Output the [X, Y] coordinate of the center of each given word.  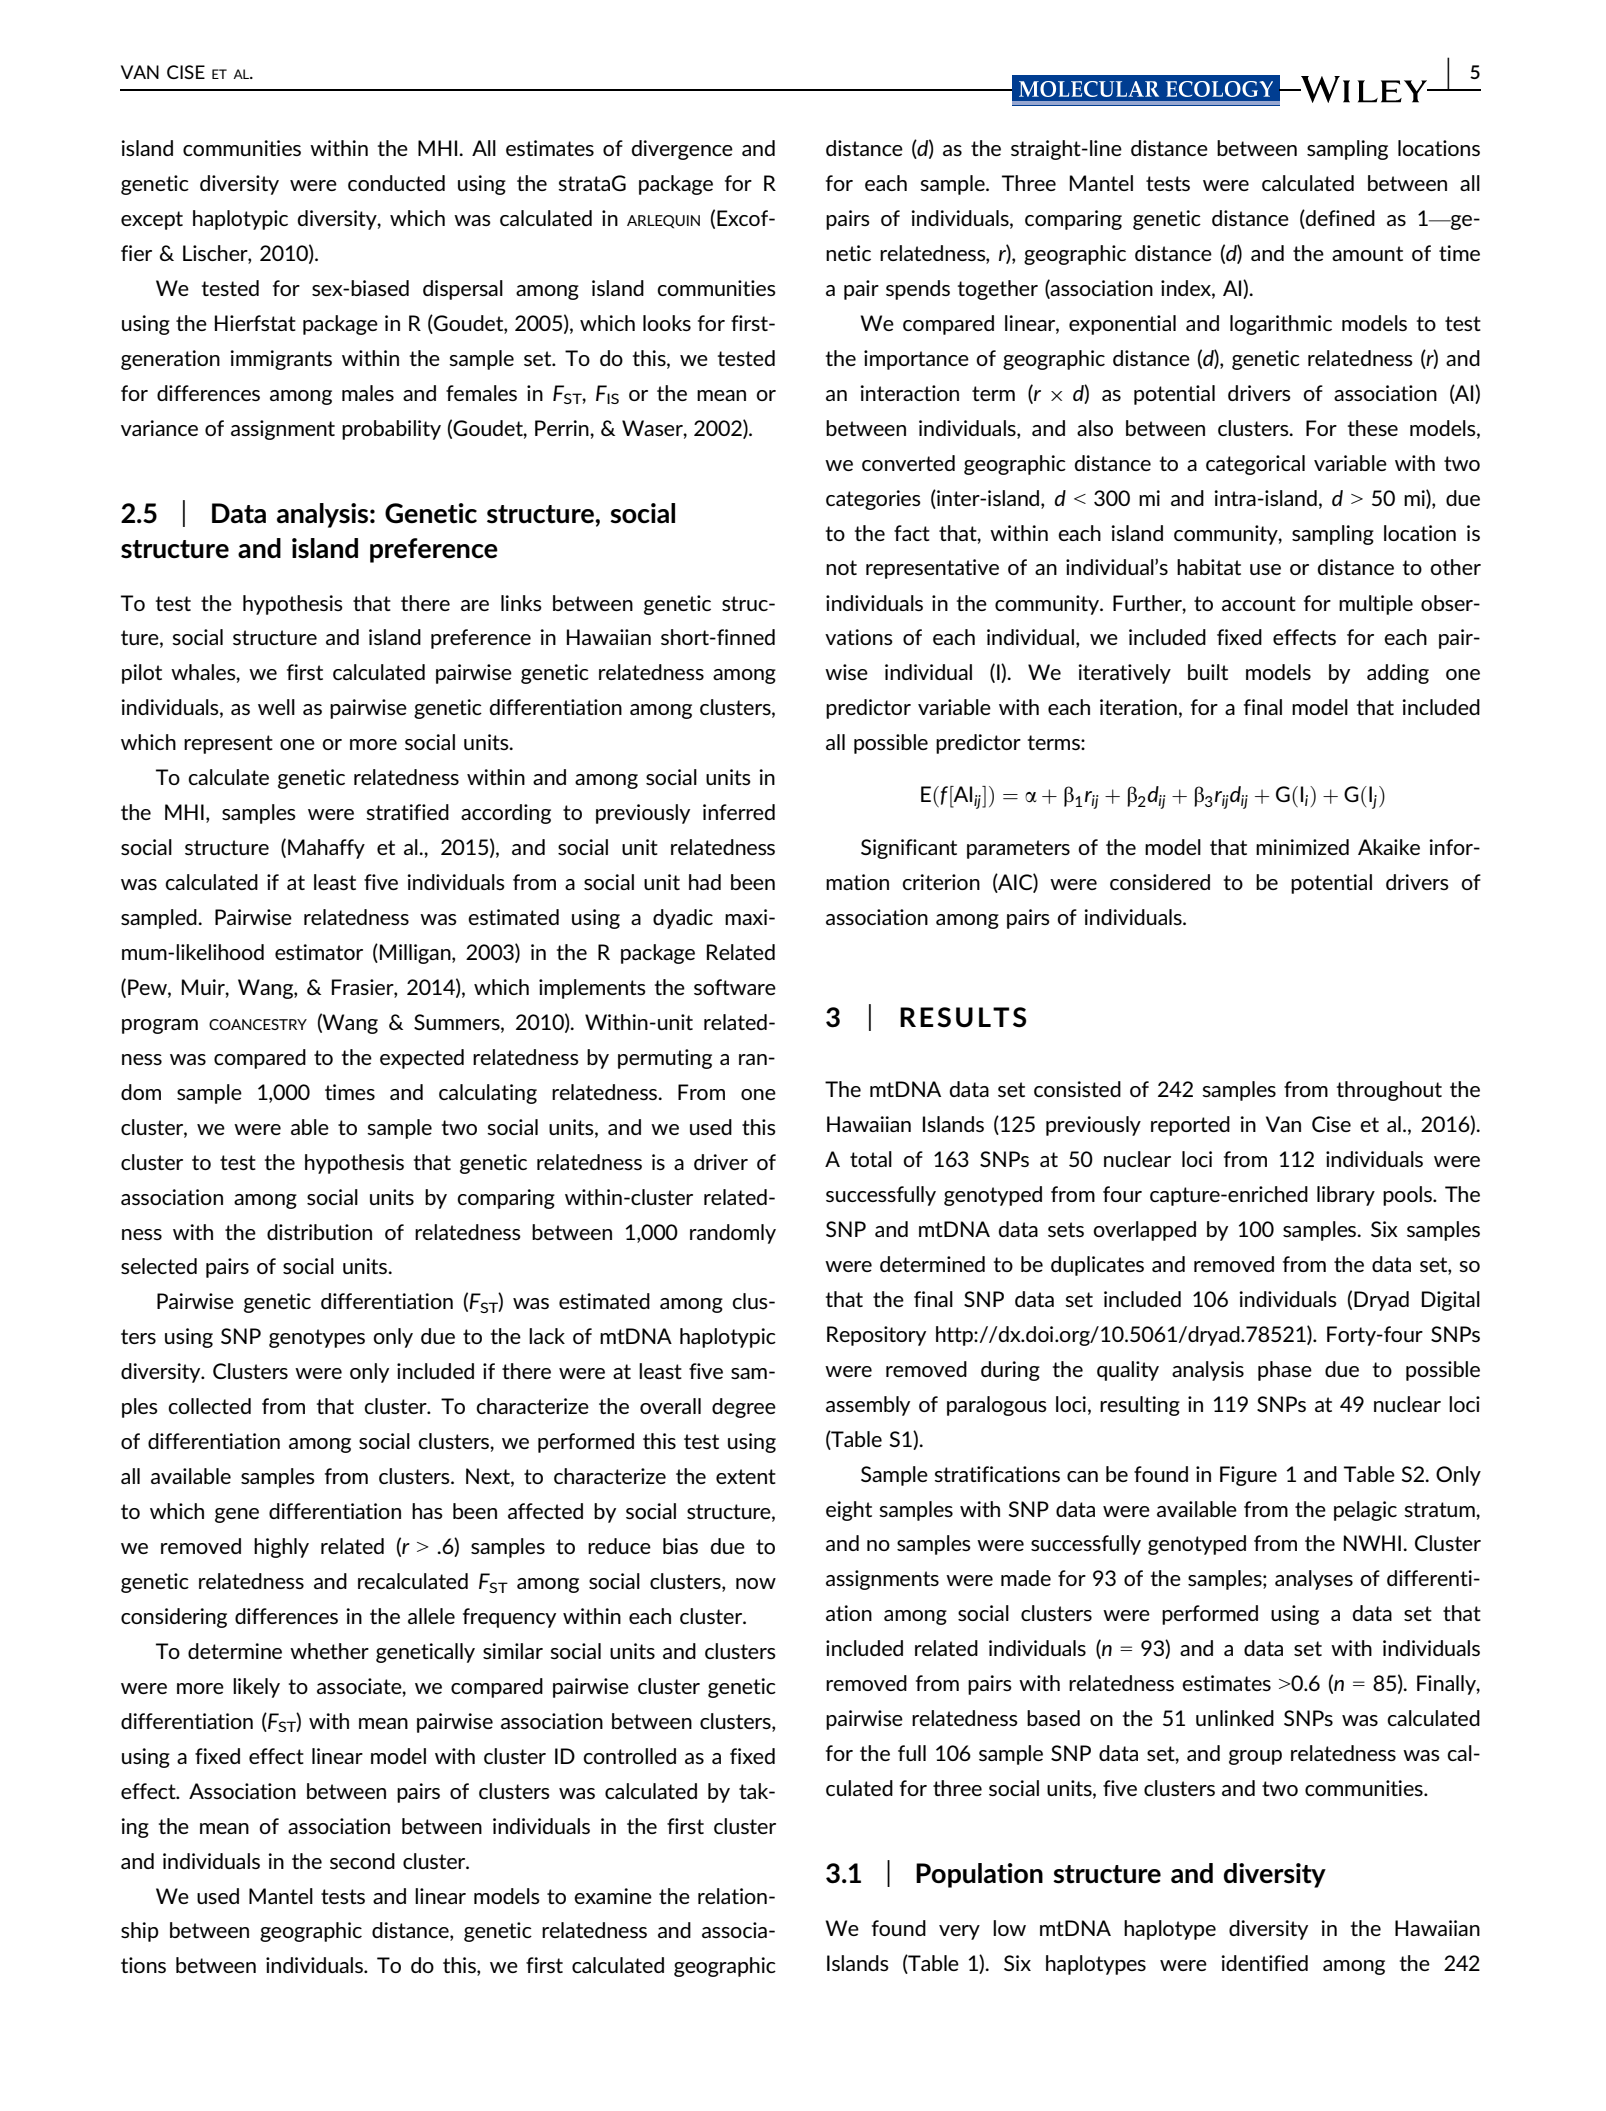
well [276, 707]
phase [1285, 1371]
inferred [739, 812]
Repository [876, 1336]
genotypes [317, 1338]
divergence [682, 150]
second [362, 1861]
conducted [396, 183]
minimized [1302, 847]
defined [1339, 219]
